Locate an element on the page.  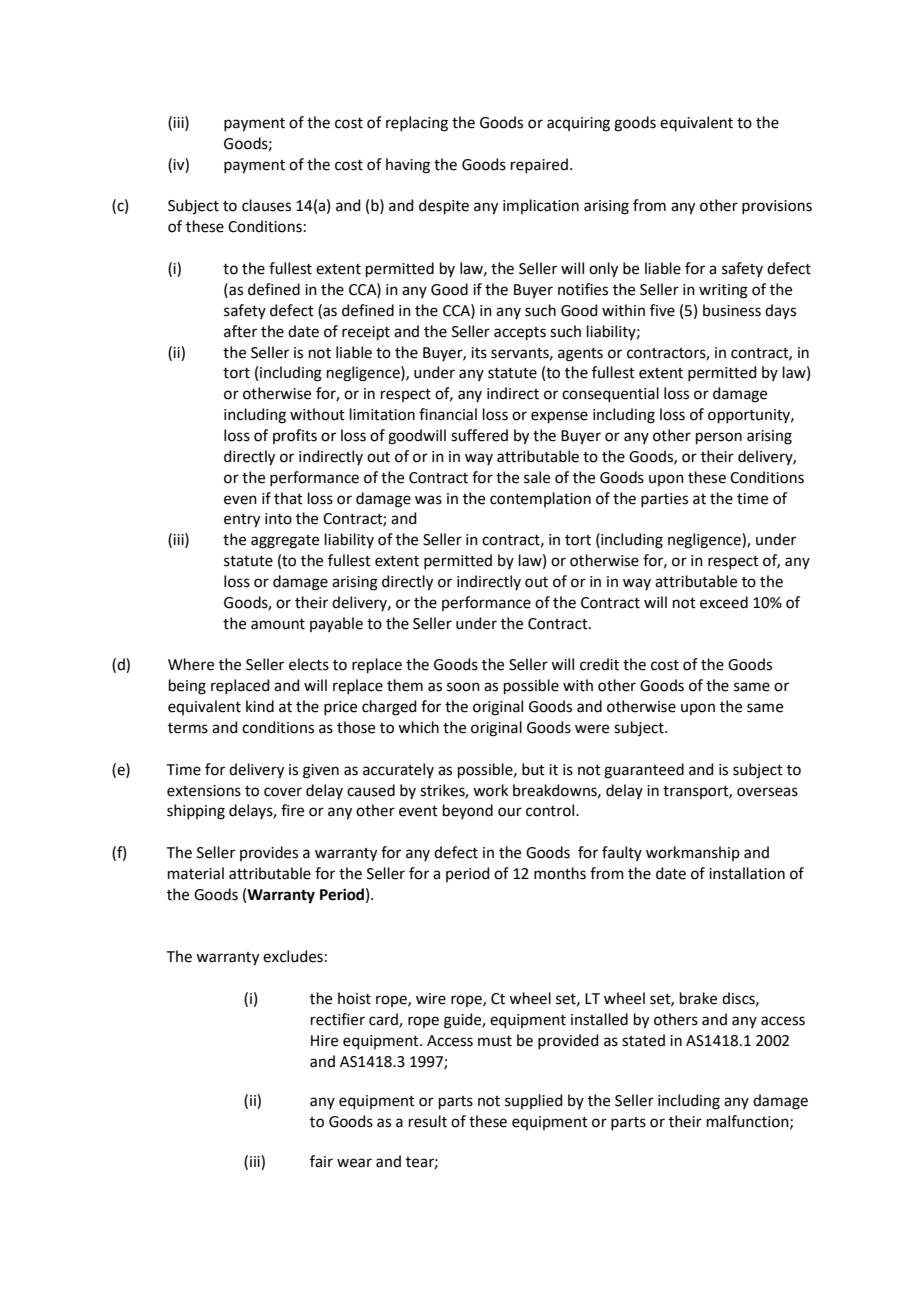
repaired is located at coordinates (539, 165).
